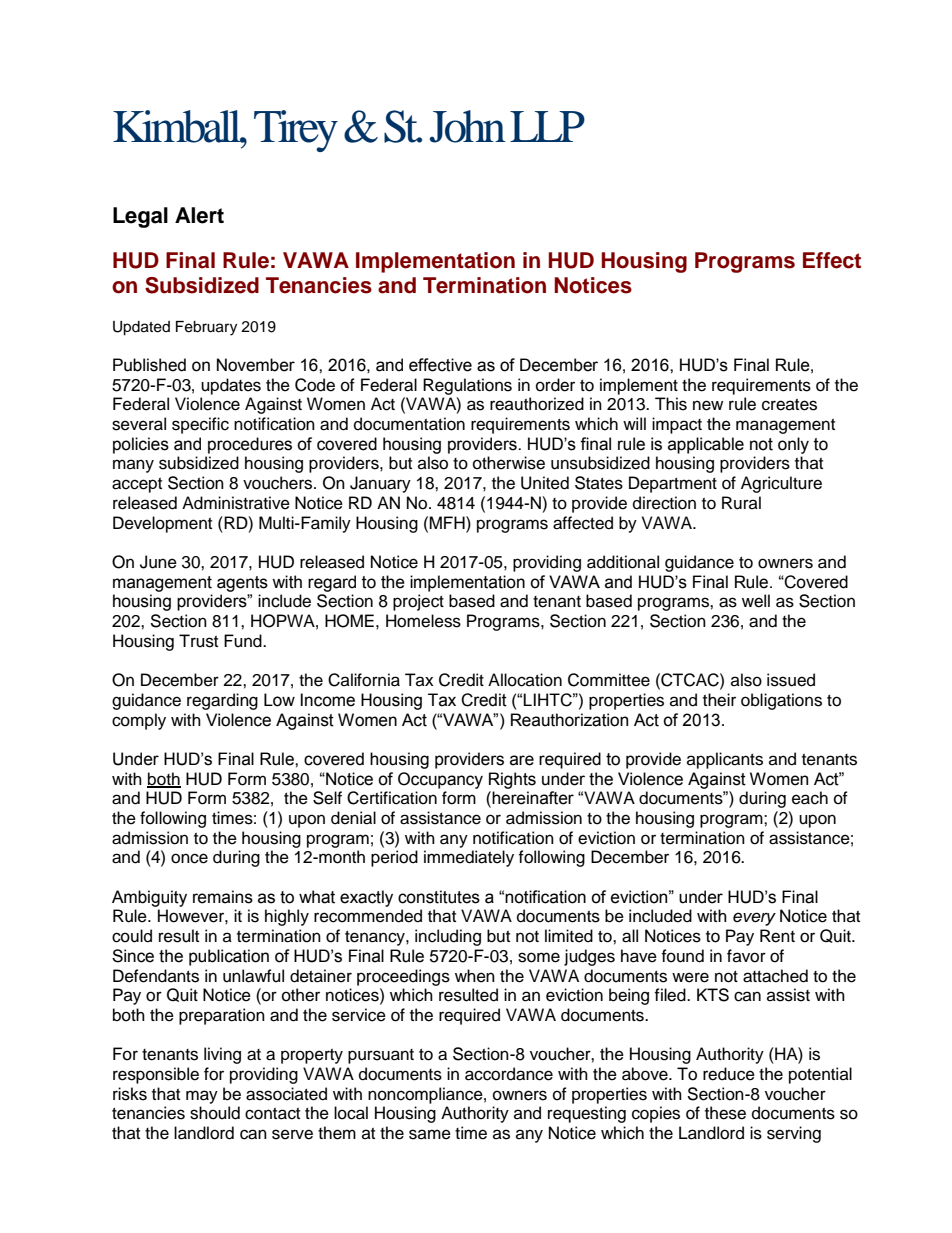  What do you see at coordinates (215, 1113) in the screenshot?
I see `should` at bounding box center [215, 1113].
